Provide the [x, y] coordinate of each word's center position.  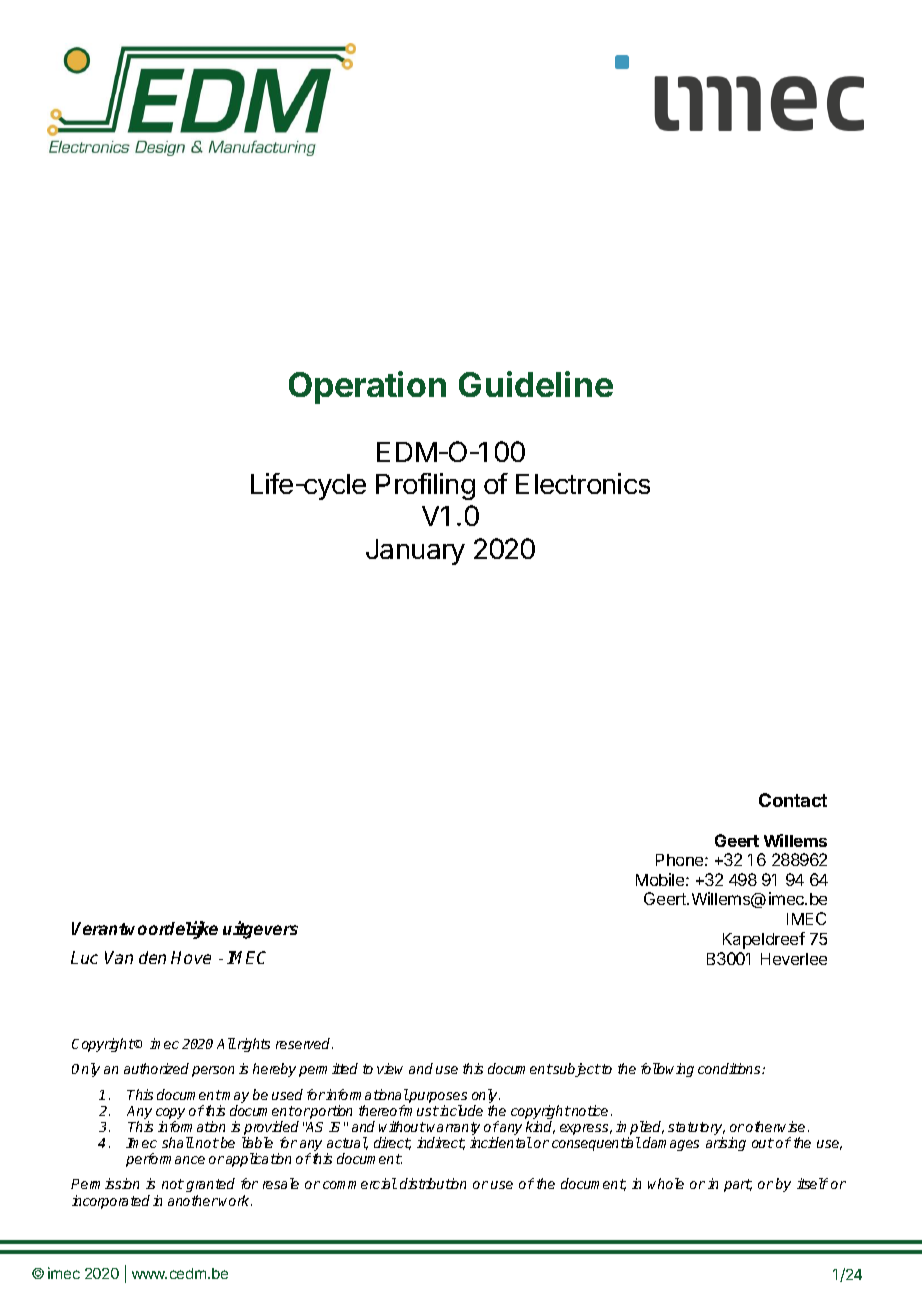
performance [165, 1160]
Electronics [583, 483]
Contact [793, 800]
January [415, 552]
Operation [367, 387]
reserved [304, 1043]
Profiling [425, 486]
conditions [730, 1068]
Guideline [536, 384]
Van [119, 957]
